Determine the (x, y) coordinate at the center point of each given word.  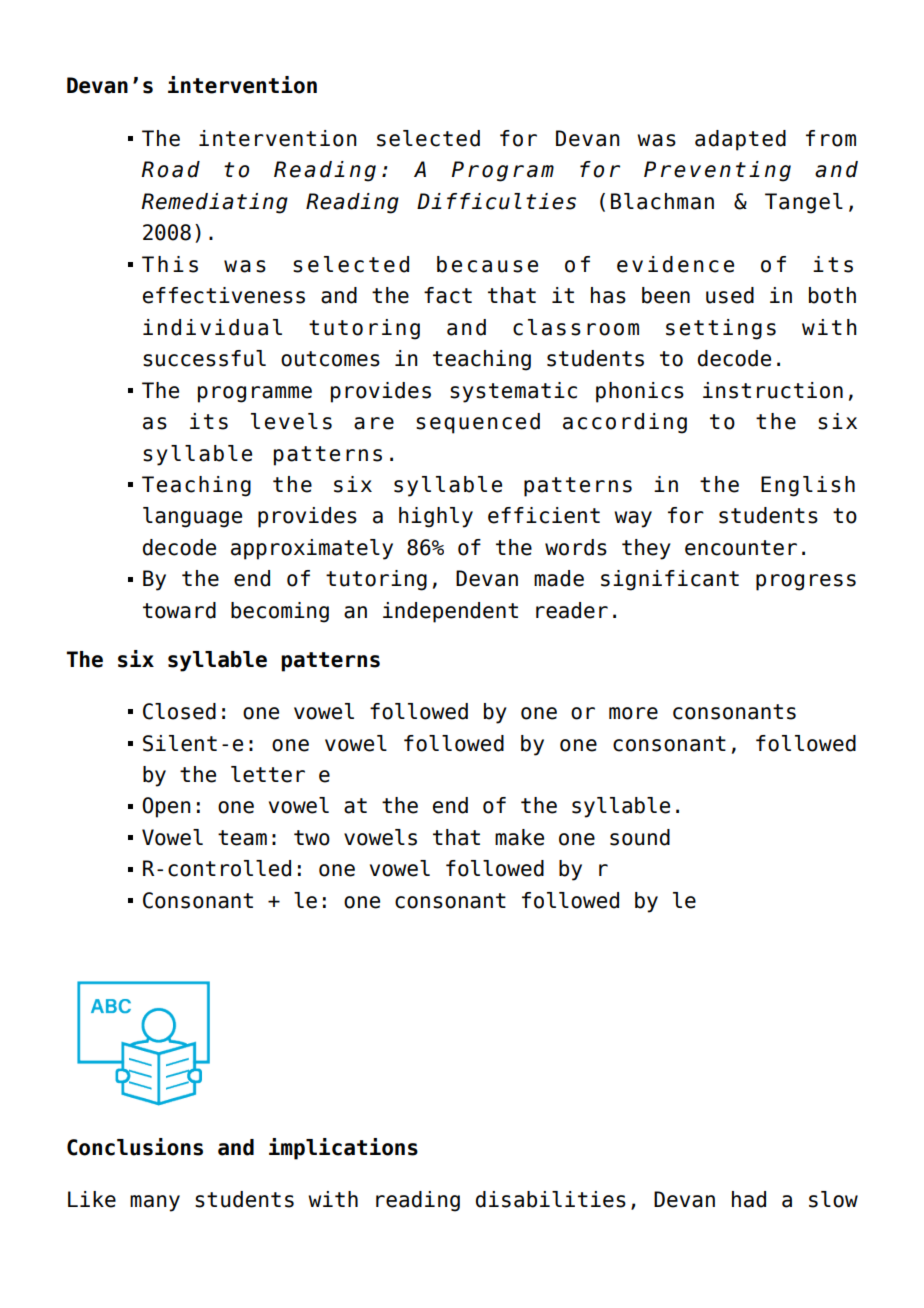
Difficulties (496, 201)
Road (170, 169)
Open (166, 807)
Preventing (717, 171)
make (519, 837)
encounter (741, 548)
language (192, 517)
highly (436, 517)
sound (640, 837)
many (155, 1203)
